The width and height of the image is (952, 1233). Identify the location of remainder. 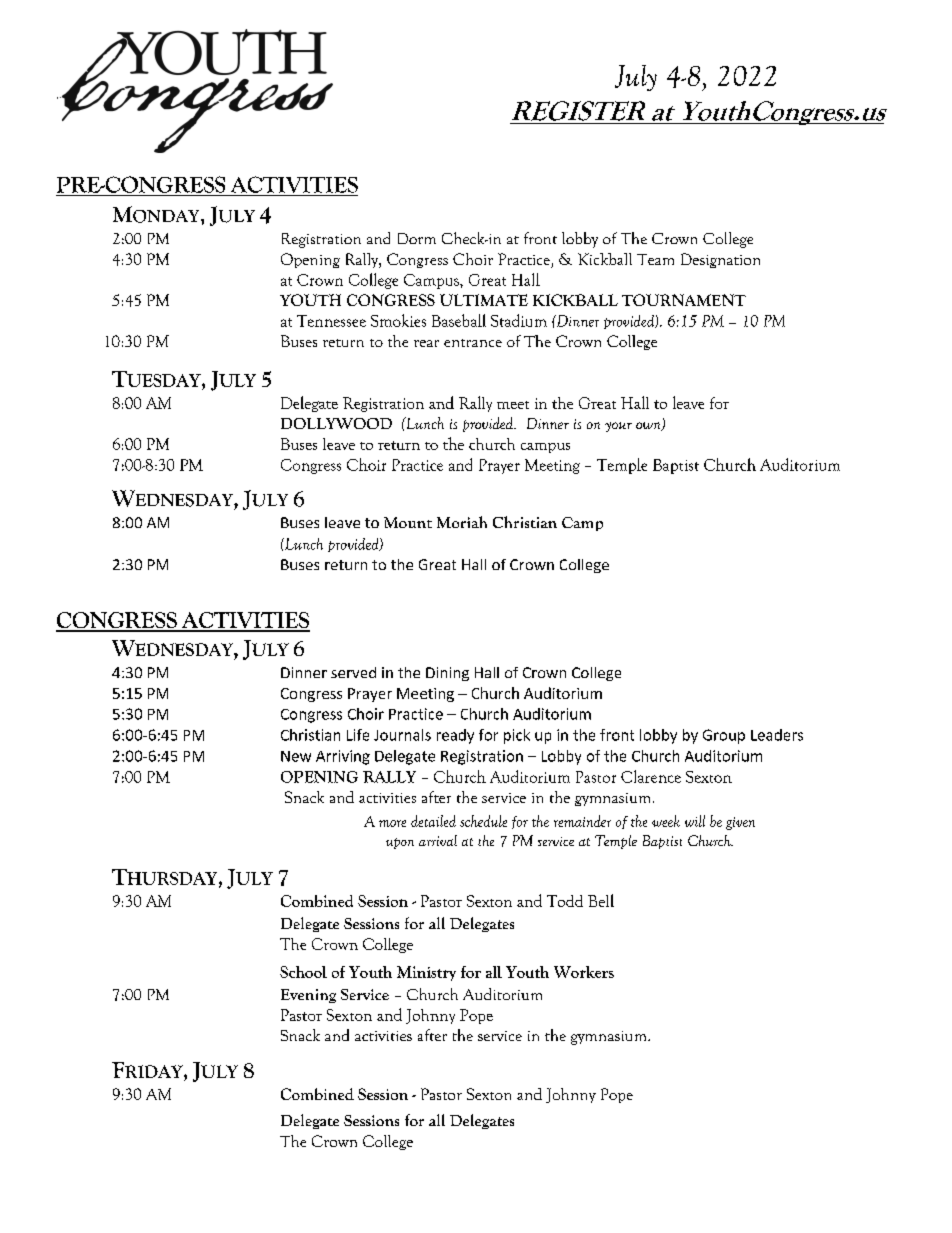
(582, 821).
